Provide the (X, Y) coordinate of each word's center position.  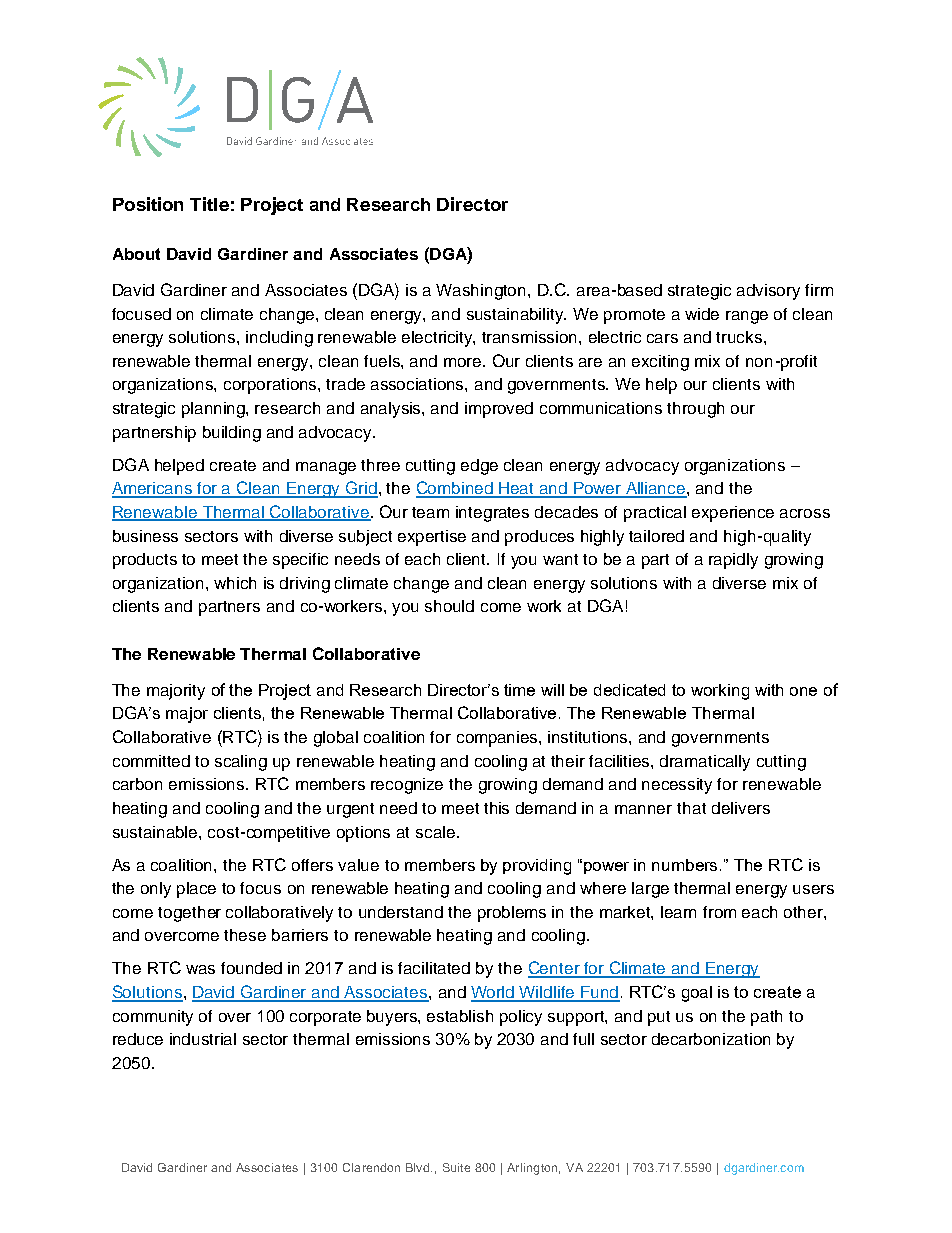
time (519, 690)
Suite (456, 1167)
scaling (241, 763)
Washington (482, 292)
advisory (768, 292)
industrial (203, 1039)
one (803, 691)
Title (209, 204)
